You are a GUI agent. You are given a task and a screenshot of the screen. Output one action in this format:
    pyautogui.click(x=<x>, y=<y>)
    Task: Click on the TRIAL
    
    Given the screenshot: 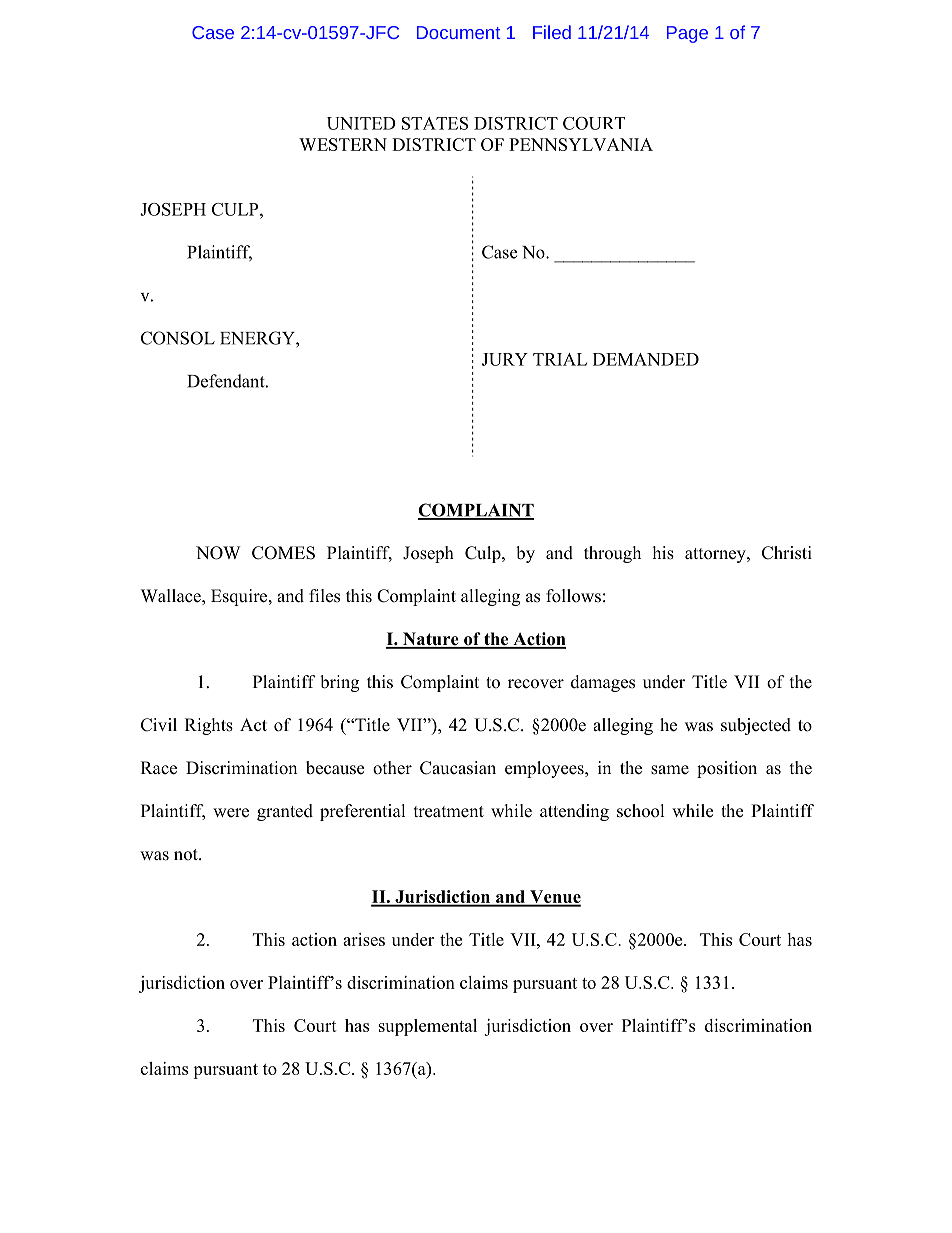 What is the action you would take?
    pyautogui.click(x=560, y=359)
